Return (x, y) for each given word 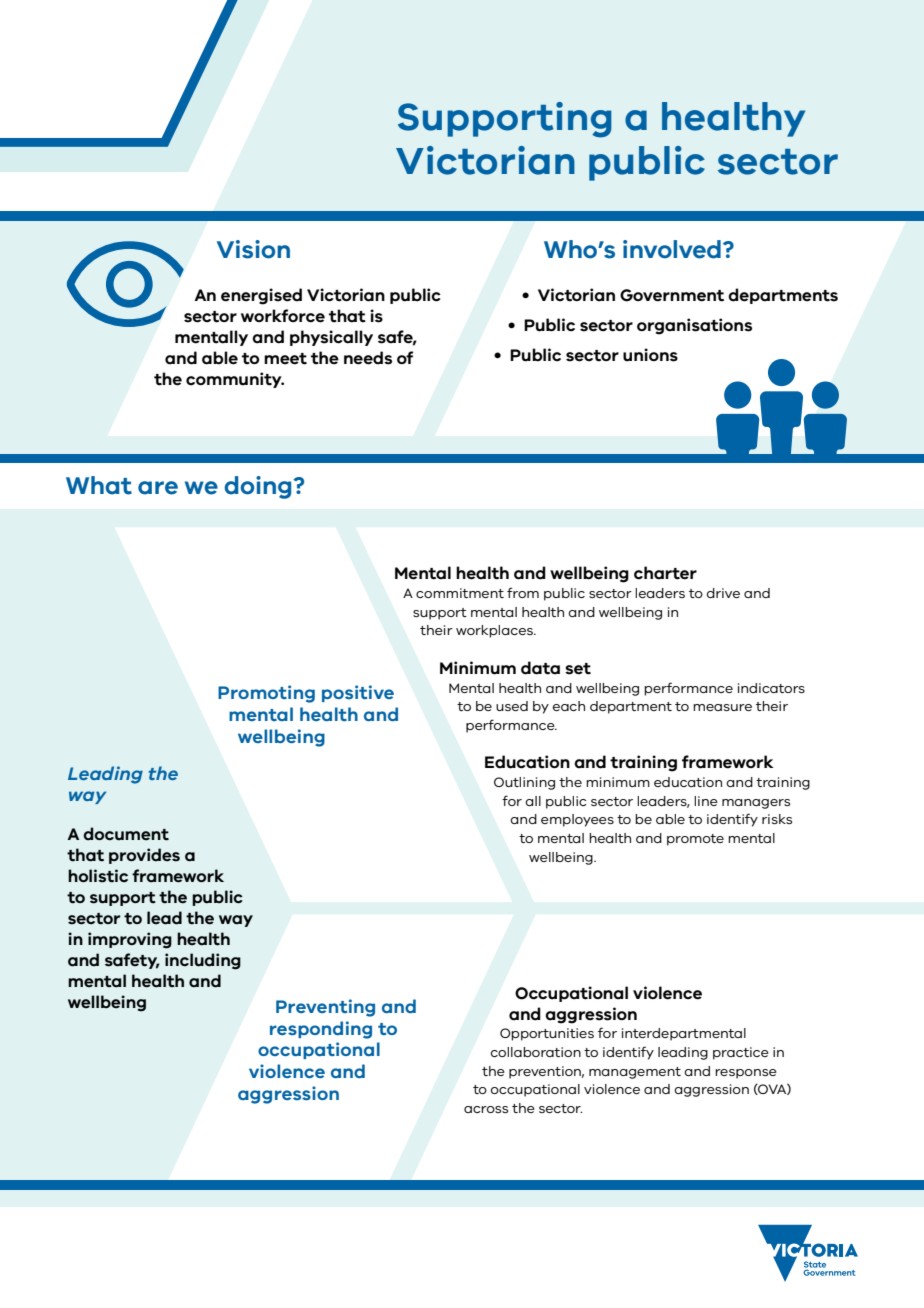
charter (665, 573)
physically (331, 338)
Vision (253, 249)
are (158, 488)
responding (321, 1030)
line (706, 801)
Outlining (524, 783)
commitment (460, 593)
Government (672, 295)
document (126, 834)
